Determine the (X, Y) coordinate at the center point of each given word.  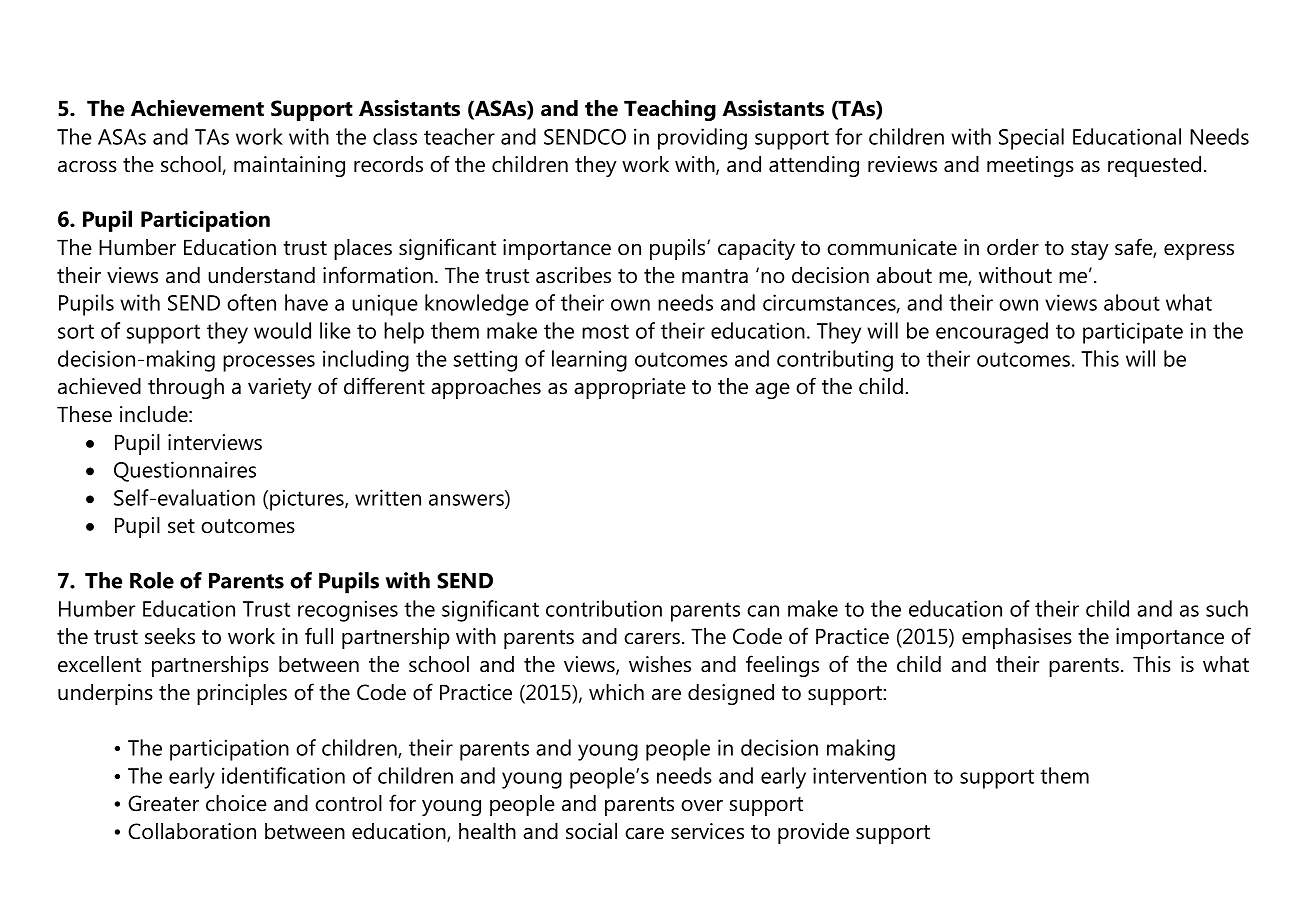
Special (1031, 139)
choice (236, 803)
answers (467, 501)
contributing (835, 361)
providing (702, 139)
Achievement (197, 108)
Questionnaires (185, 471)
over (702, 806)
